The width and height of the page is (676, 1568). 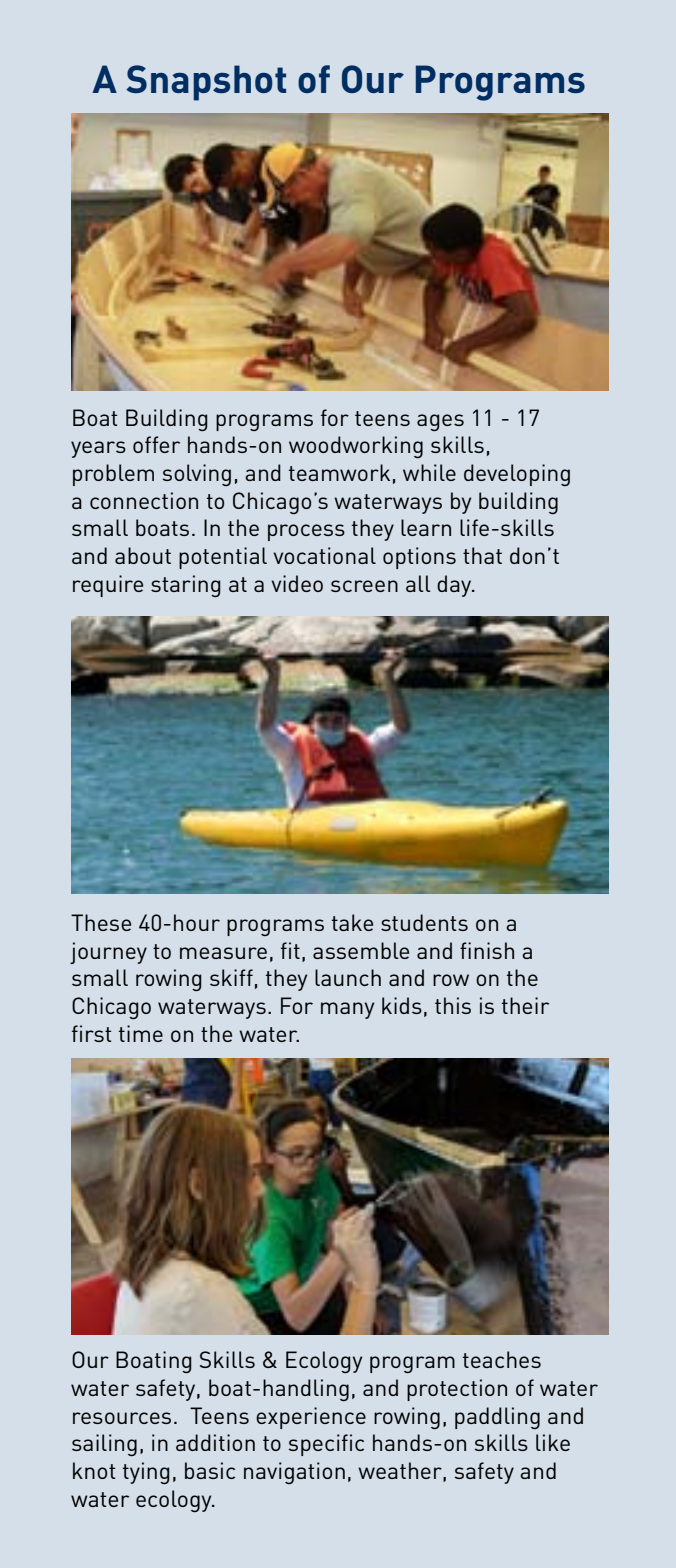 What do you see at coordinates (497, 1418) in the page?
I see `paddling` at bounding box center [497, 1418].
